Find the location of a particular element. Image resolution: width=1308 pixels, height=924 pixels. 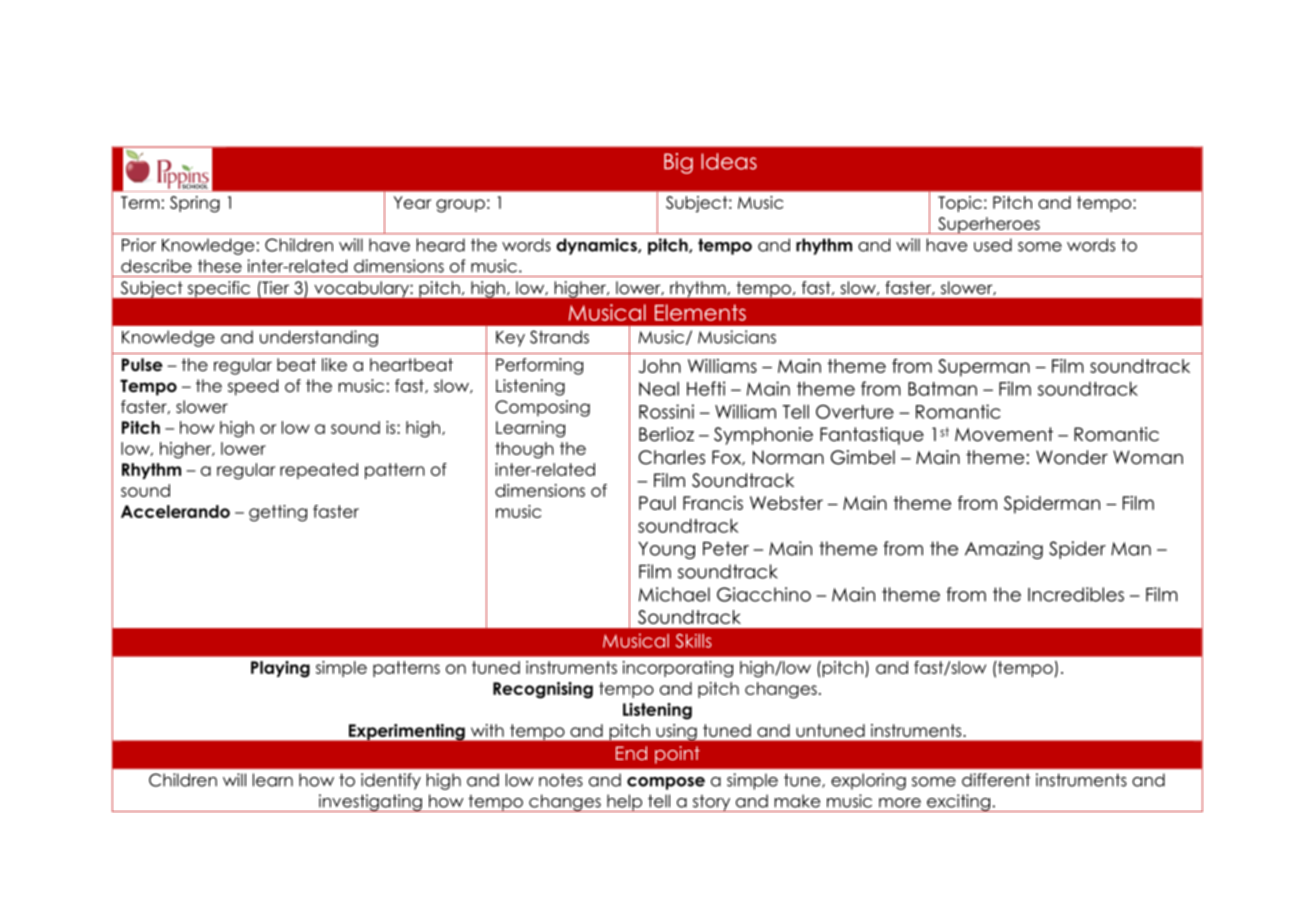

investigating is located at coordinates (370, 803).
